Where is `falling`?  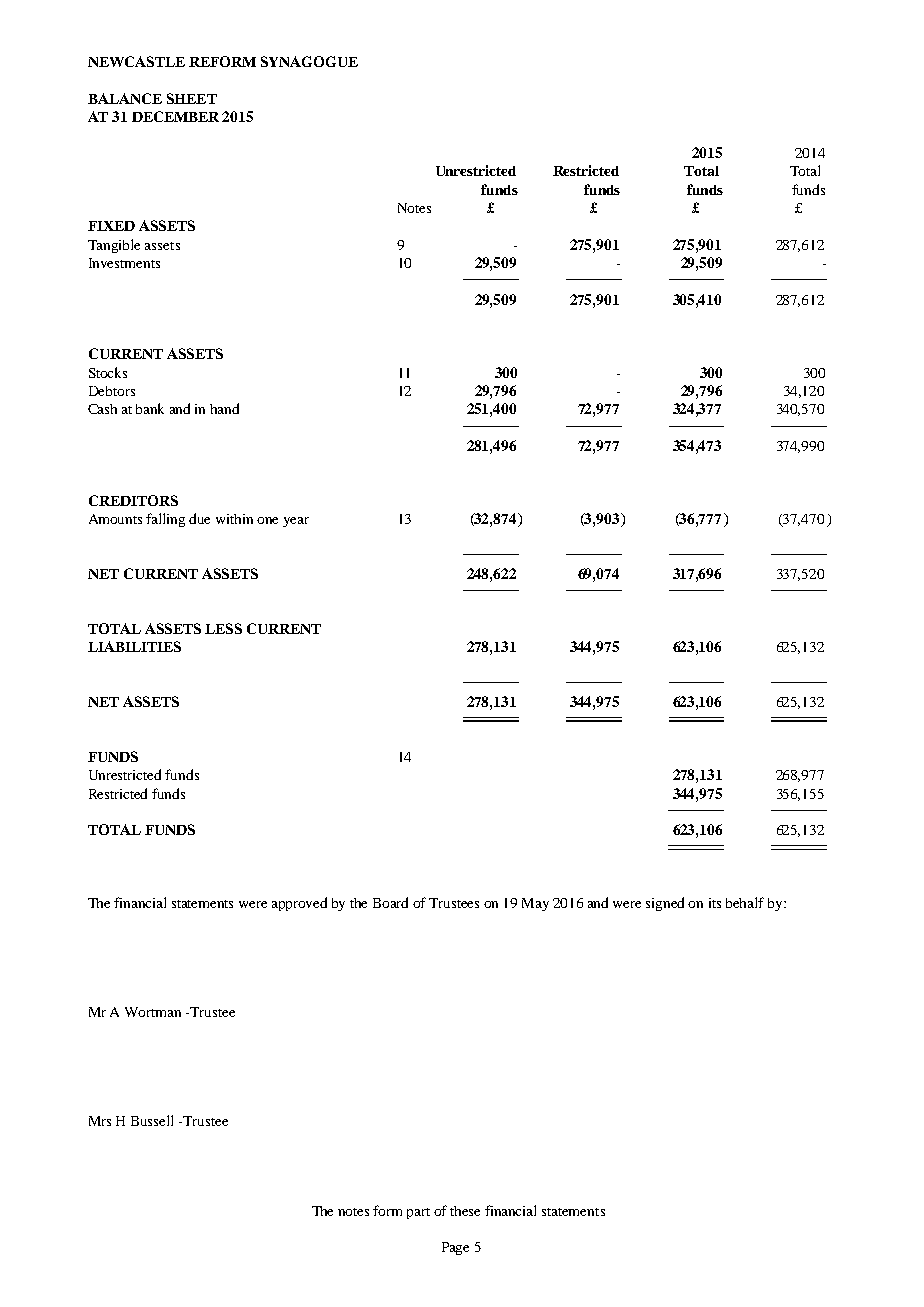 falling is located at coordinates (165, 520).
